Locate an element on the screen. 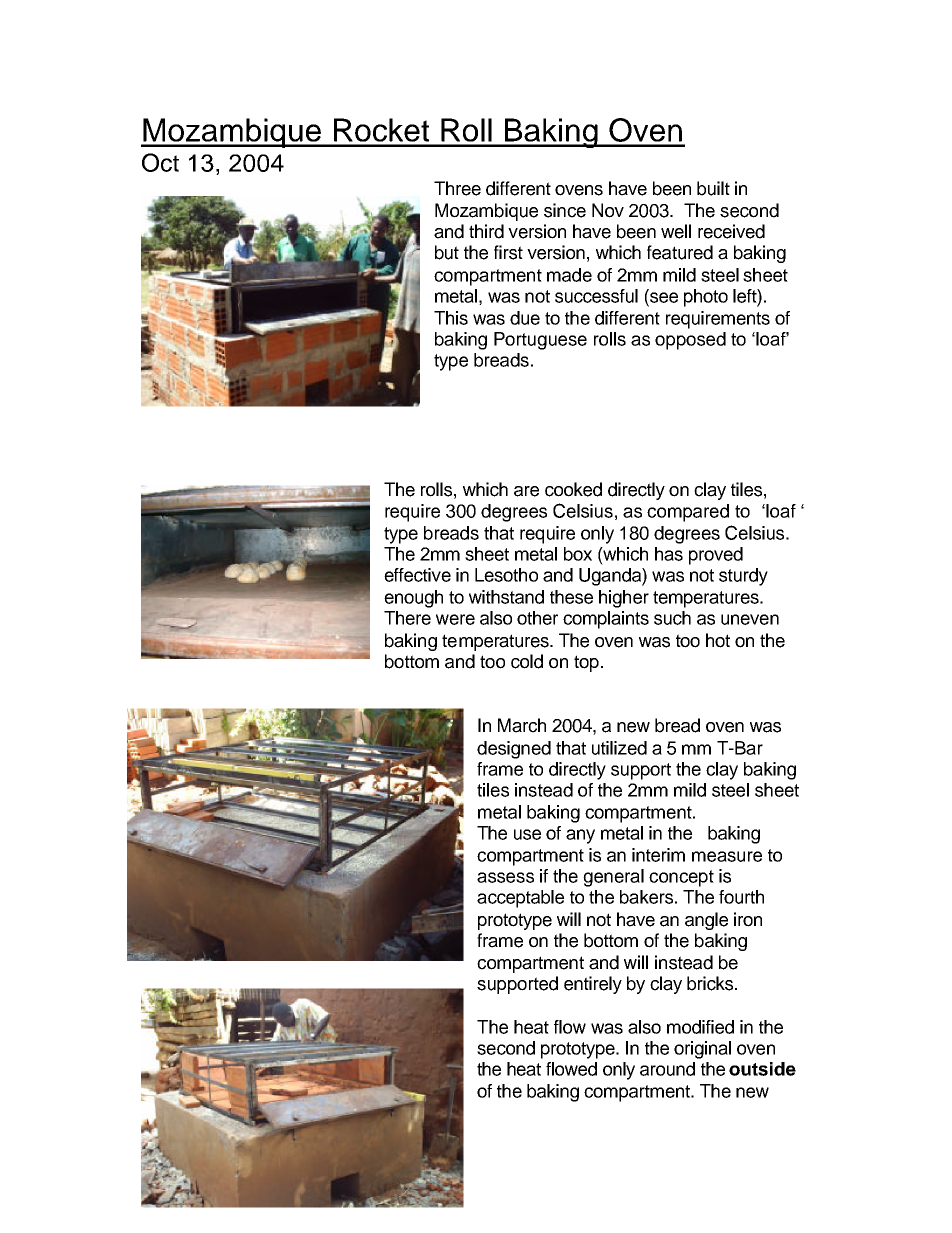 The image size is (952, 1233). Three is located at coordinates (457, 188).
